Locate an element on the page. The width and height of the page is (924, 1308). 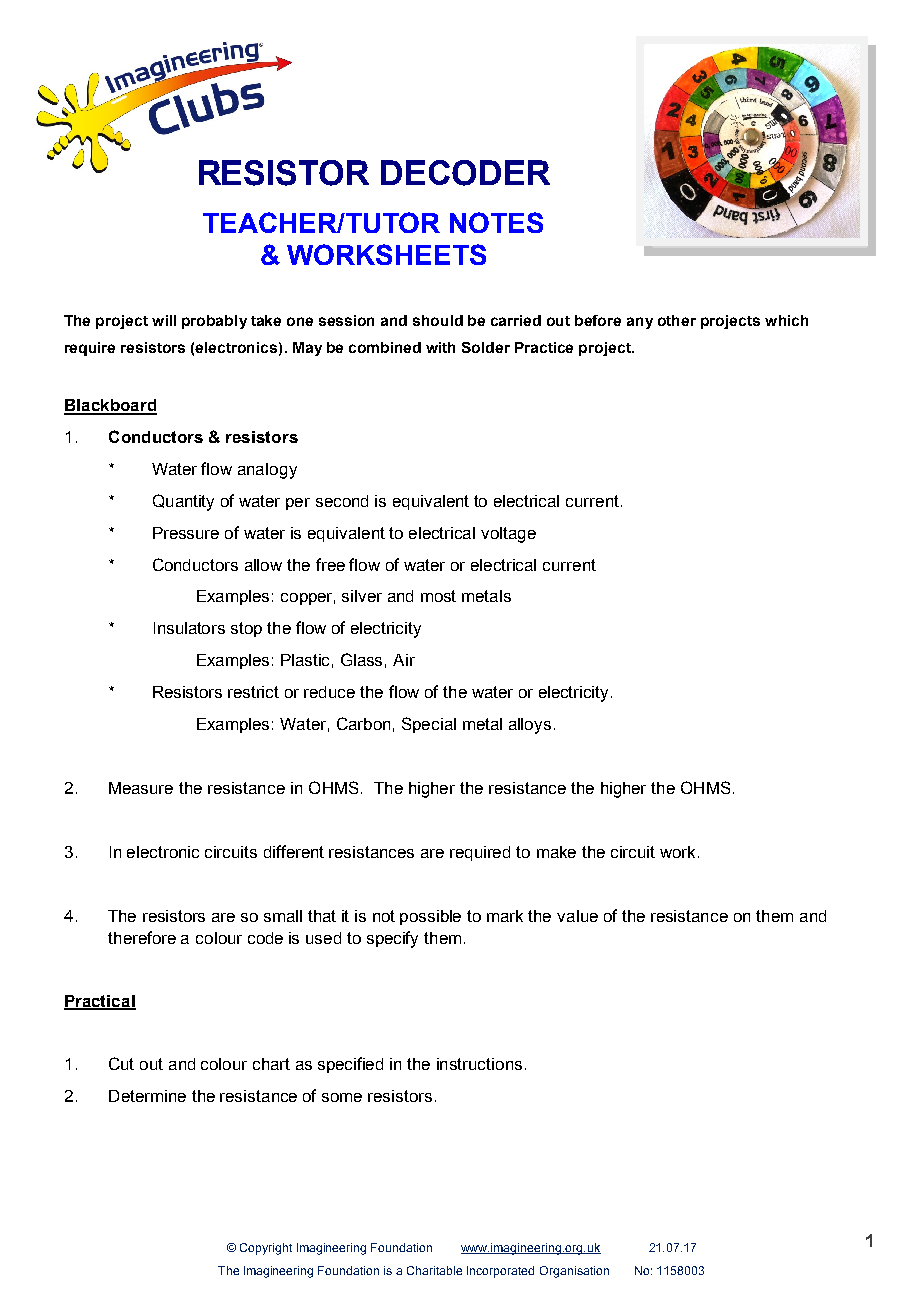
value is located at coordinates (577, 916).
